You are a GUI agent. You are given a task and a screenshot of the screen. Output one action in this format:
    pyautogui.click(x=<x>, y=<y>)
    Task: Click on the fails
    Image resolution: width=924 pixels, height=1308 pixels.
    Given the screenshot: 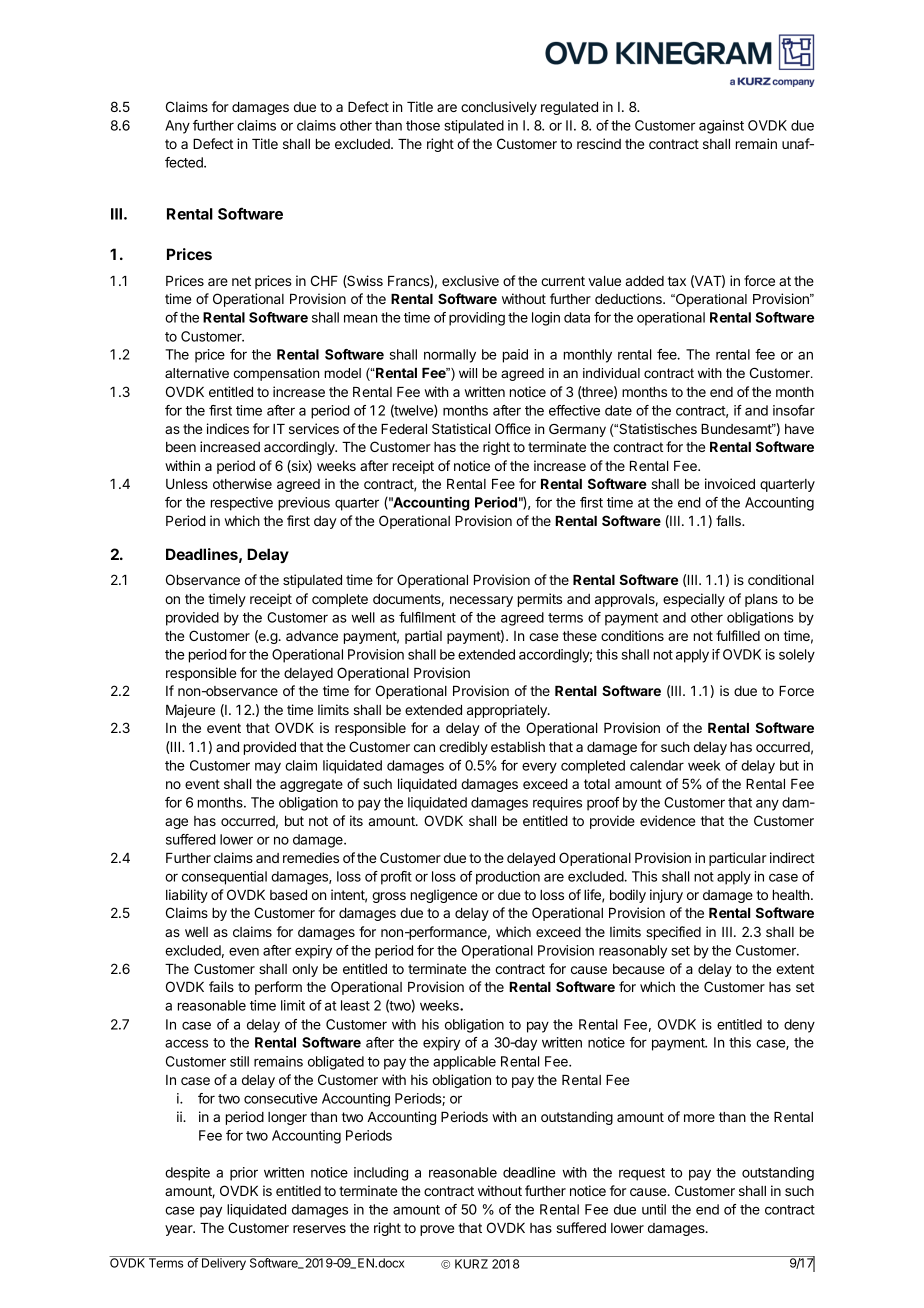 What is the action you would take?
    pyautogui.click(x=221, y=986)
